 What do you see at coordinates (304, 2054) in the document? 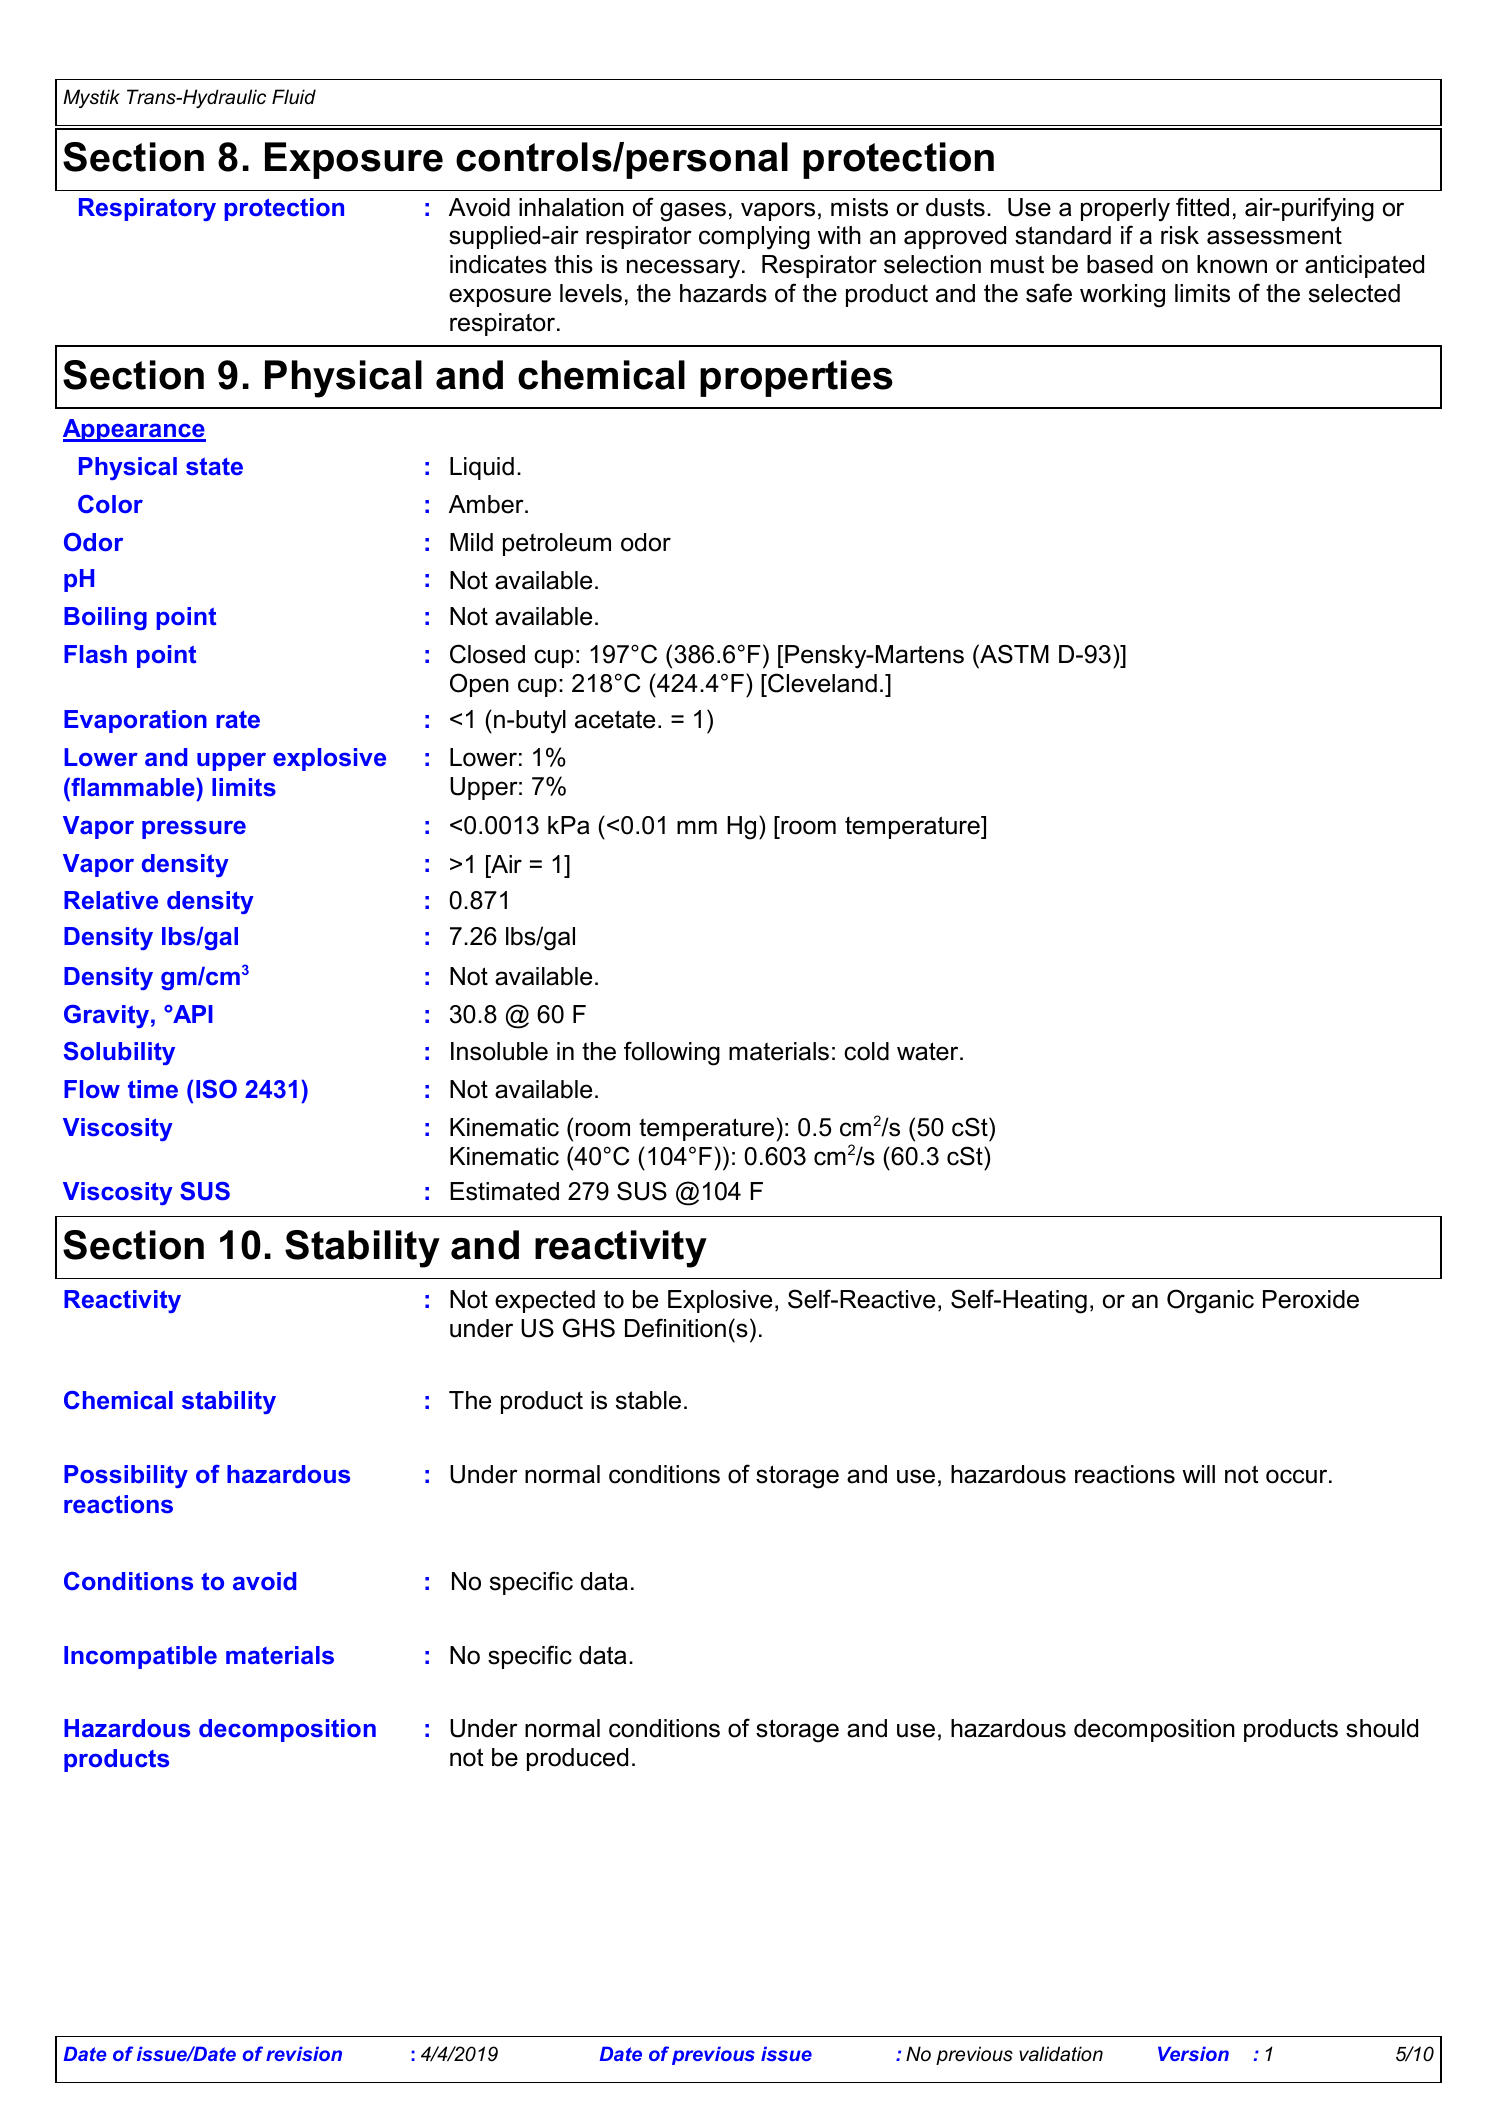
I see `revision` at bounding box center [304, 2054].
